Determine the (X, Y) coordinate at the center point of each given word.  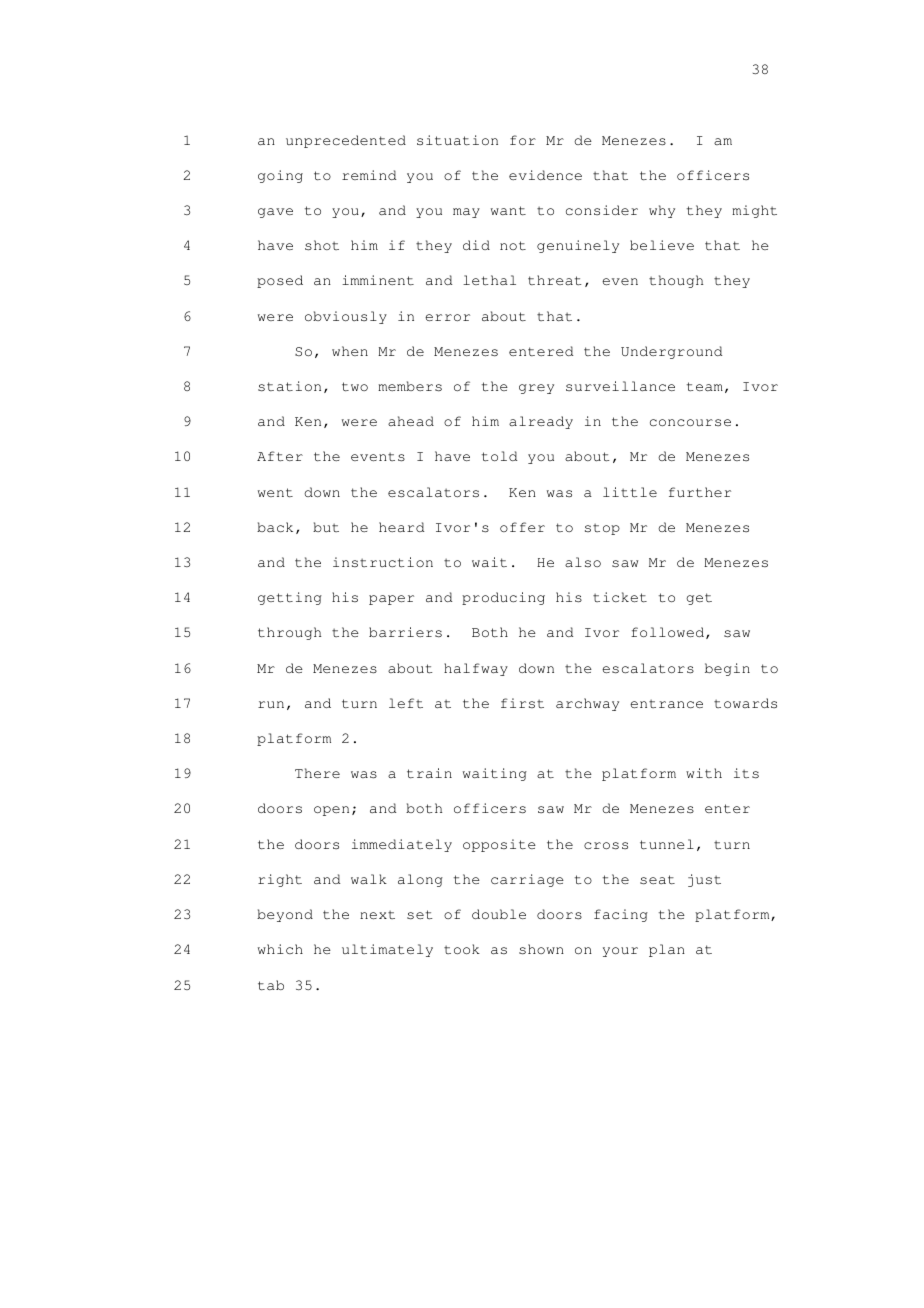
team (705, 387)
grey (536, 389)
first (522, 703)
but (326, 527)
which (280, 949)
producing (503, 598)
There (317, 773)
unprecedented (346, 141)
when (350, 351)
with (704, 773)
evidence (545, 175)
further (700, 492)
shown (541, 949)
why (662, 211)
